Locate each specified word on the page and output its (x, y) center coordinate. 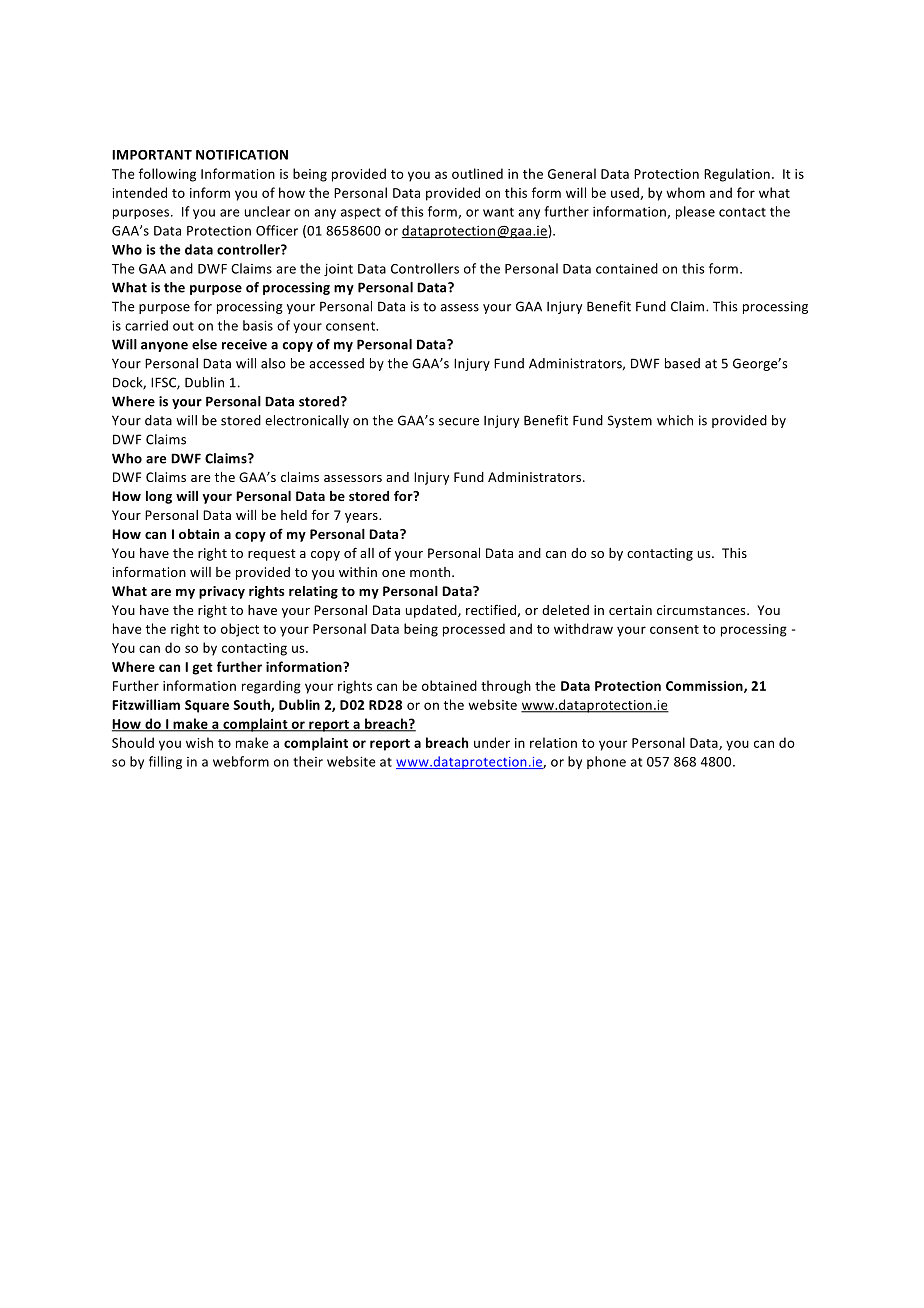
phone (606, 762)
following (167, 175)
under (492, 742)
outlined (477, 173)
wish (199, 742)
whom (685, 192)
